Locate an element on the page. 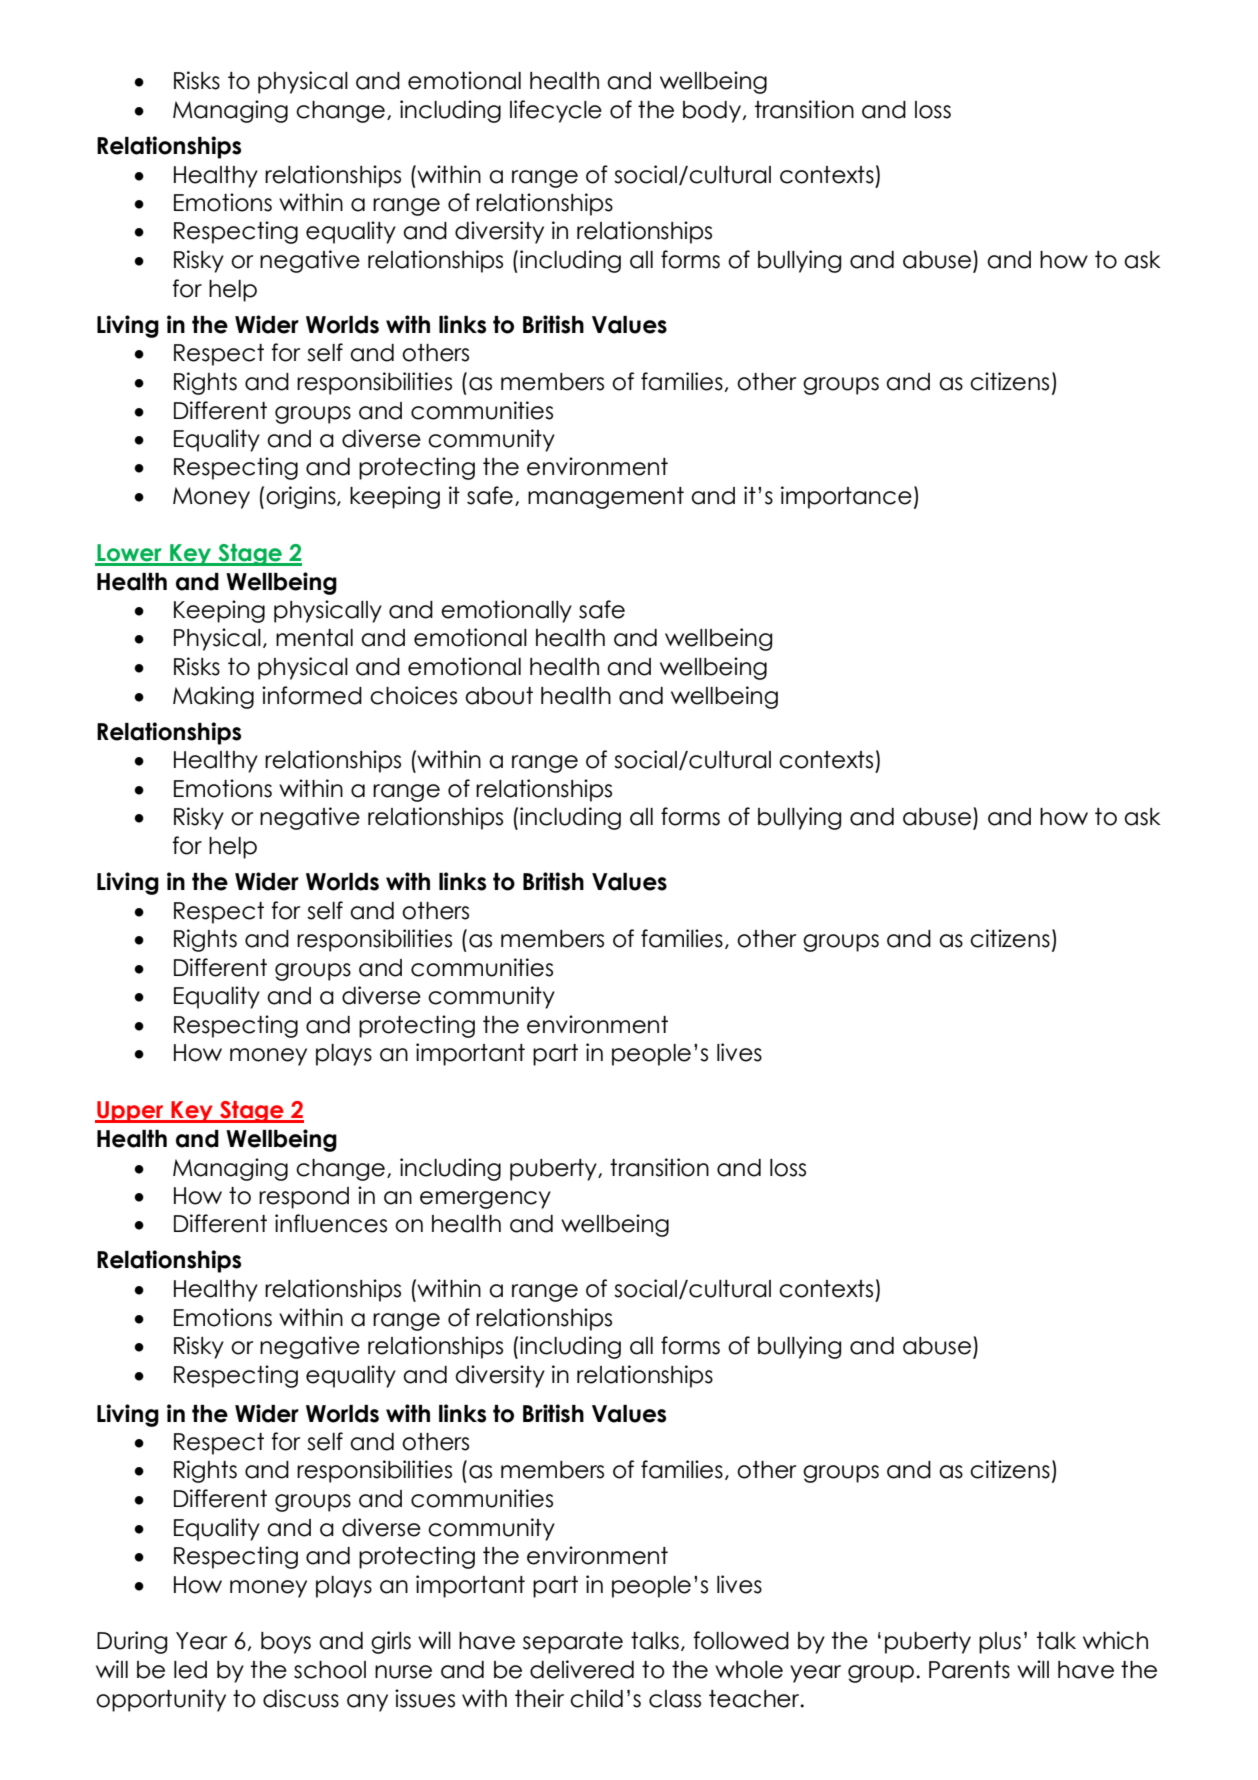 This image has width=1258, height=1780. choices is located at coordinates (413, 695).
